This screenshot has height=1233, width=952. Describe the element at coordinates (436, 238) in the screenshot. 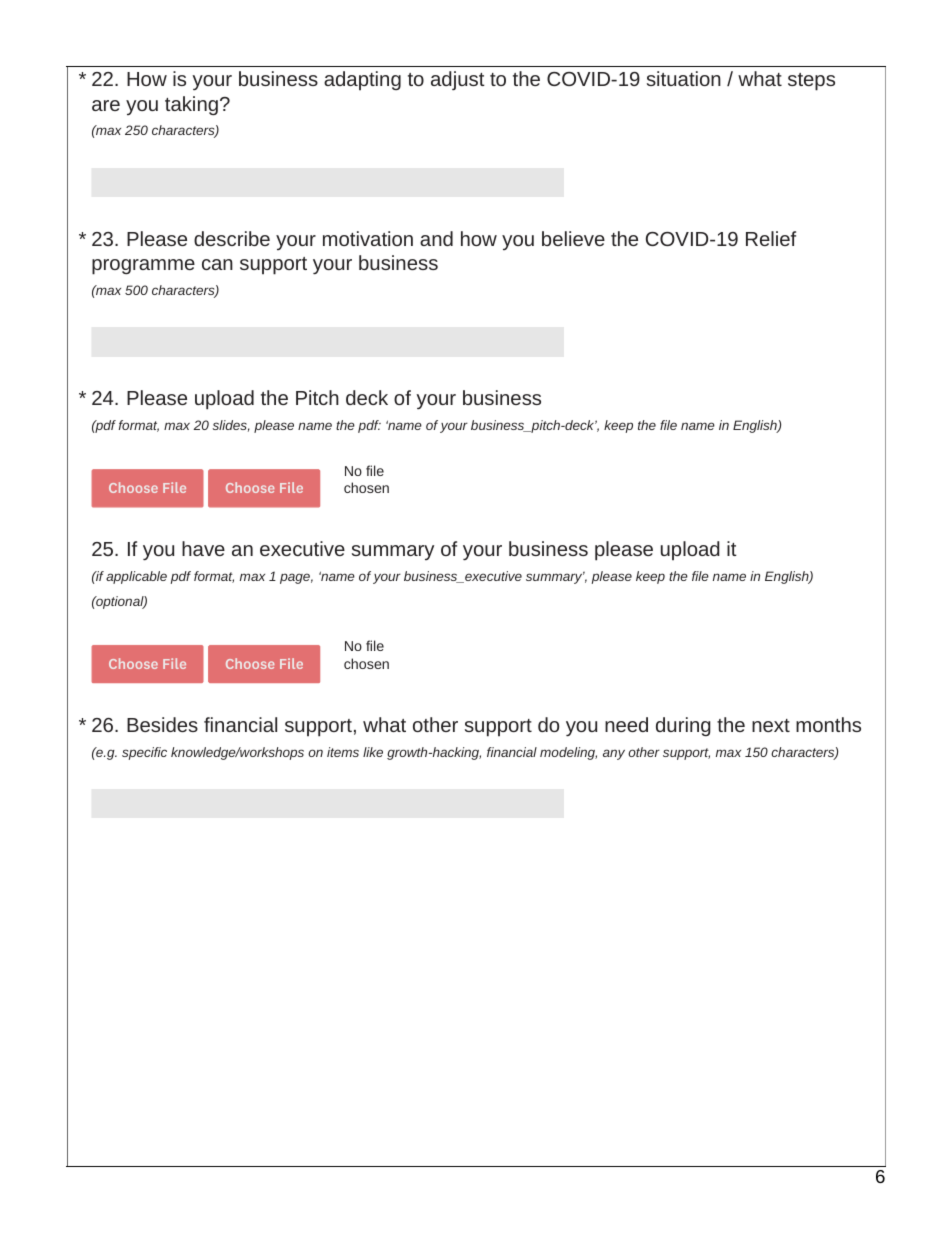

I see `and` at that location.
